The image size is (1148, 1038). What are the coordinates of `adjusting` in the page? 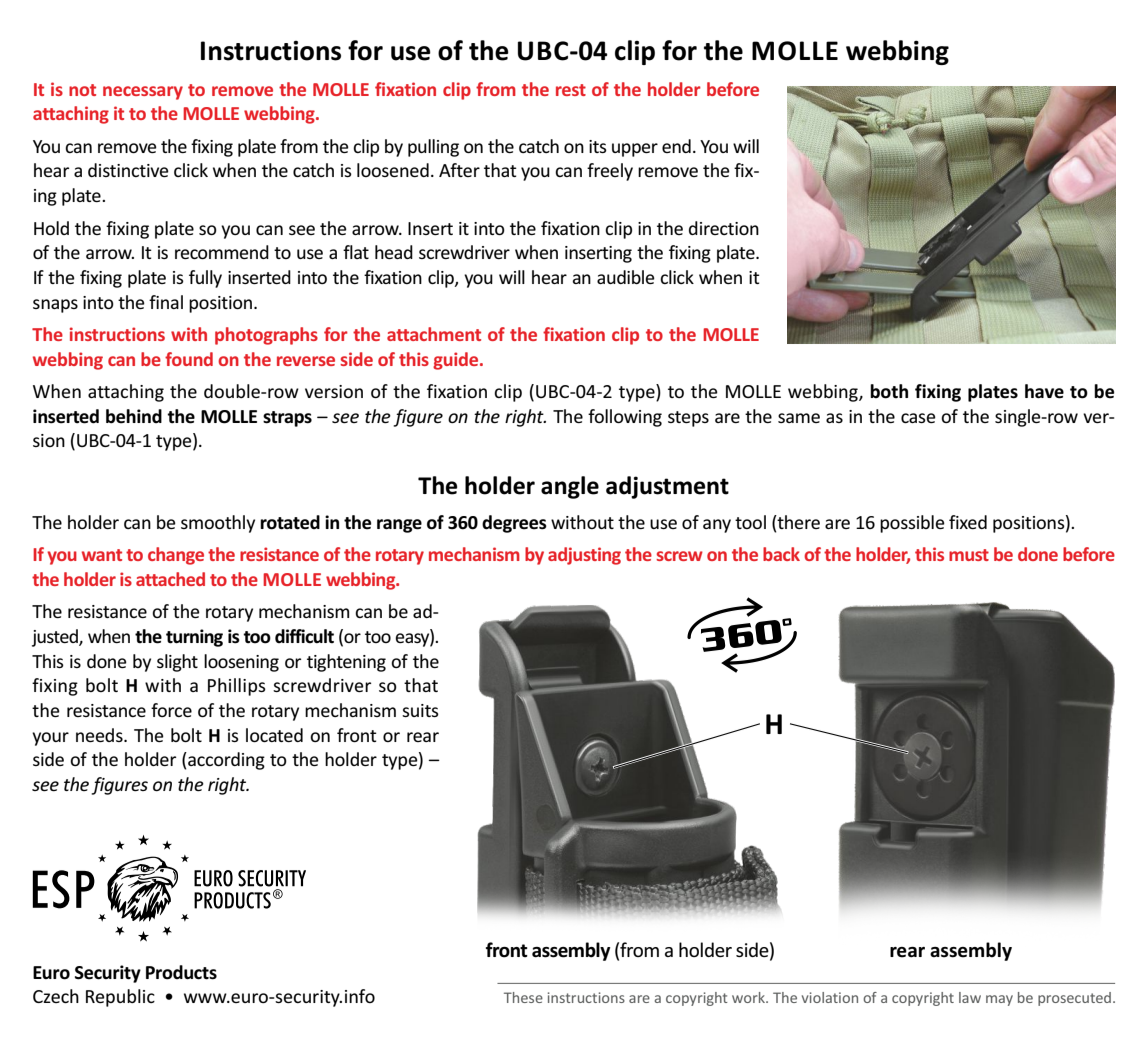 It's located at (584, 556).
